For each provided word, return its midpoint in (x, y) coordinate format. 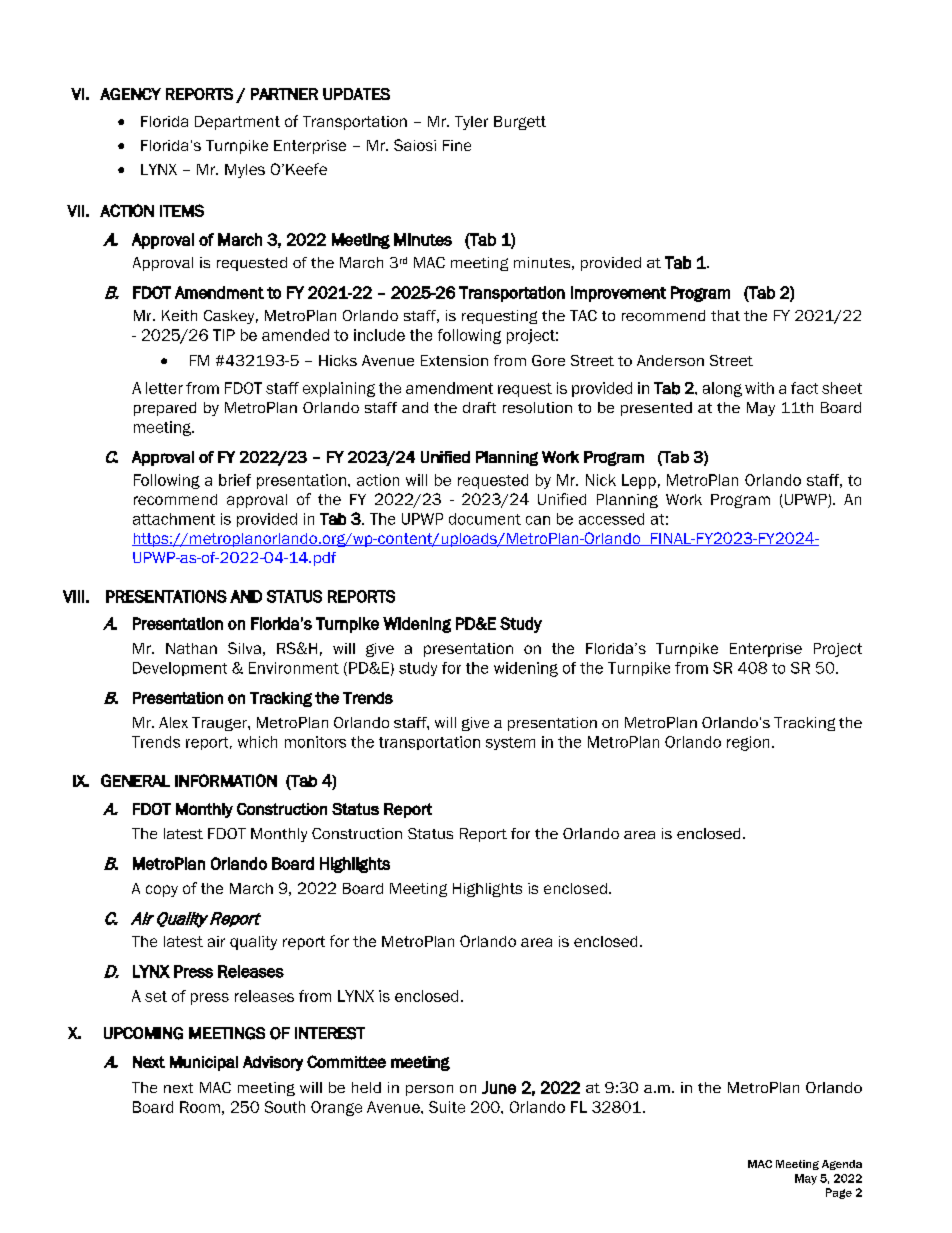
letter (164, 388)
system (510, 743)
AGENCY (130, 94)
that (725, 315)
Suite (447, 1107)
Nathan (191, 648)
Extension (454, 360)
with (759, 388)
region (748, 743)
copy (162, 891)
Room (200, 1107)
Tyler (471, 123)
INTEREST (330, 1033)
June (499, 1087)
